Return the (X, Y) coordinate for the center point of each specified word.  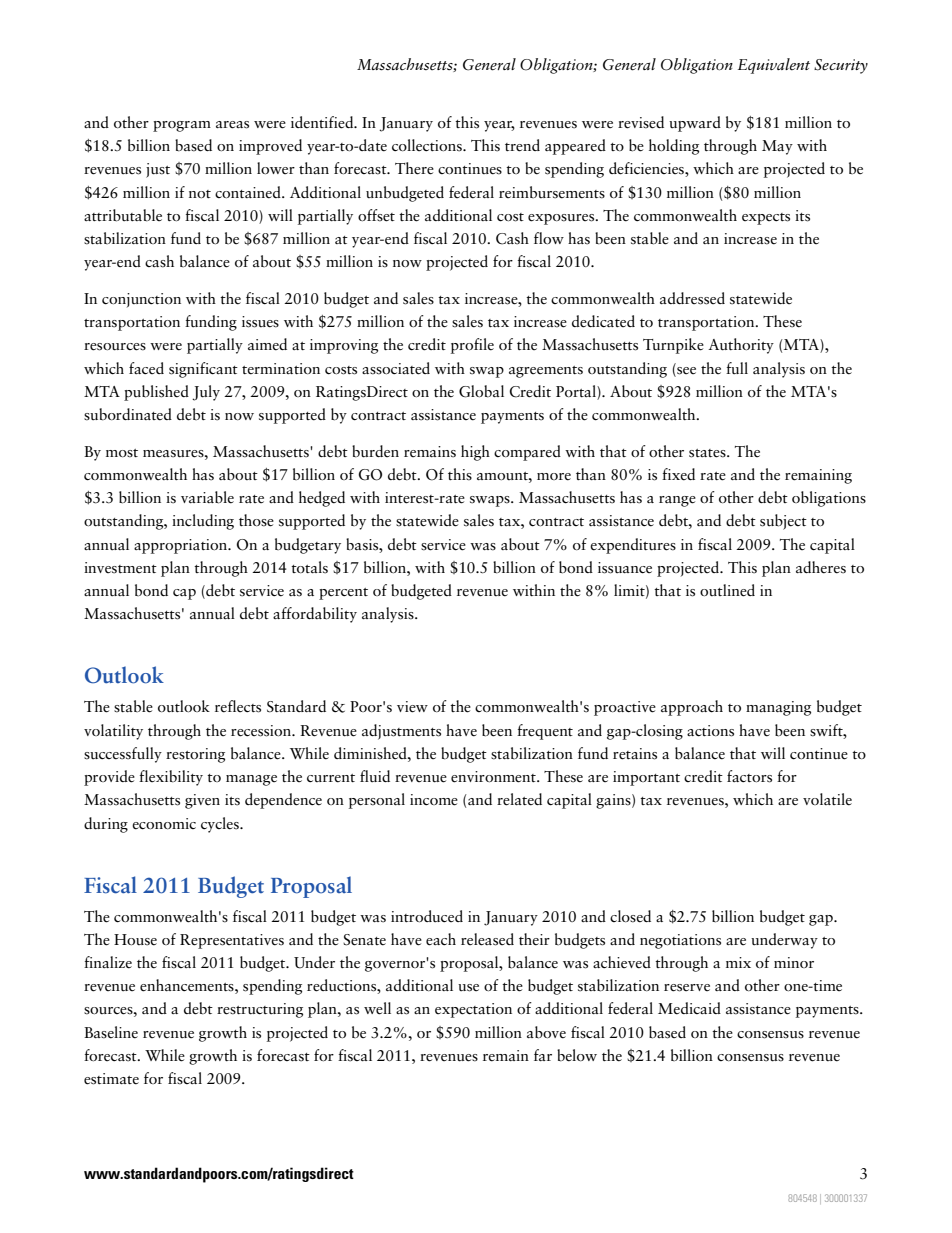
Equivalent (774, 66)
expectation (473, 1010)
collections (428, 145)
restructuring (260, 1010)
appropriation (182, 546)
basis (363, 544)
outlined (727, 590)
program (182, 126)
